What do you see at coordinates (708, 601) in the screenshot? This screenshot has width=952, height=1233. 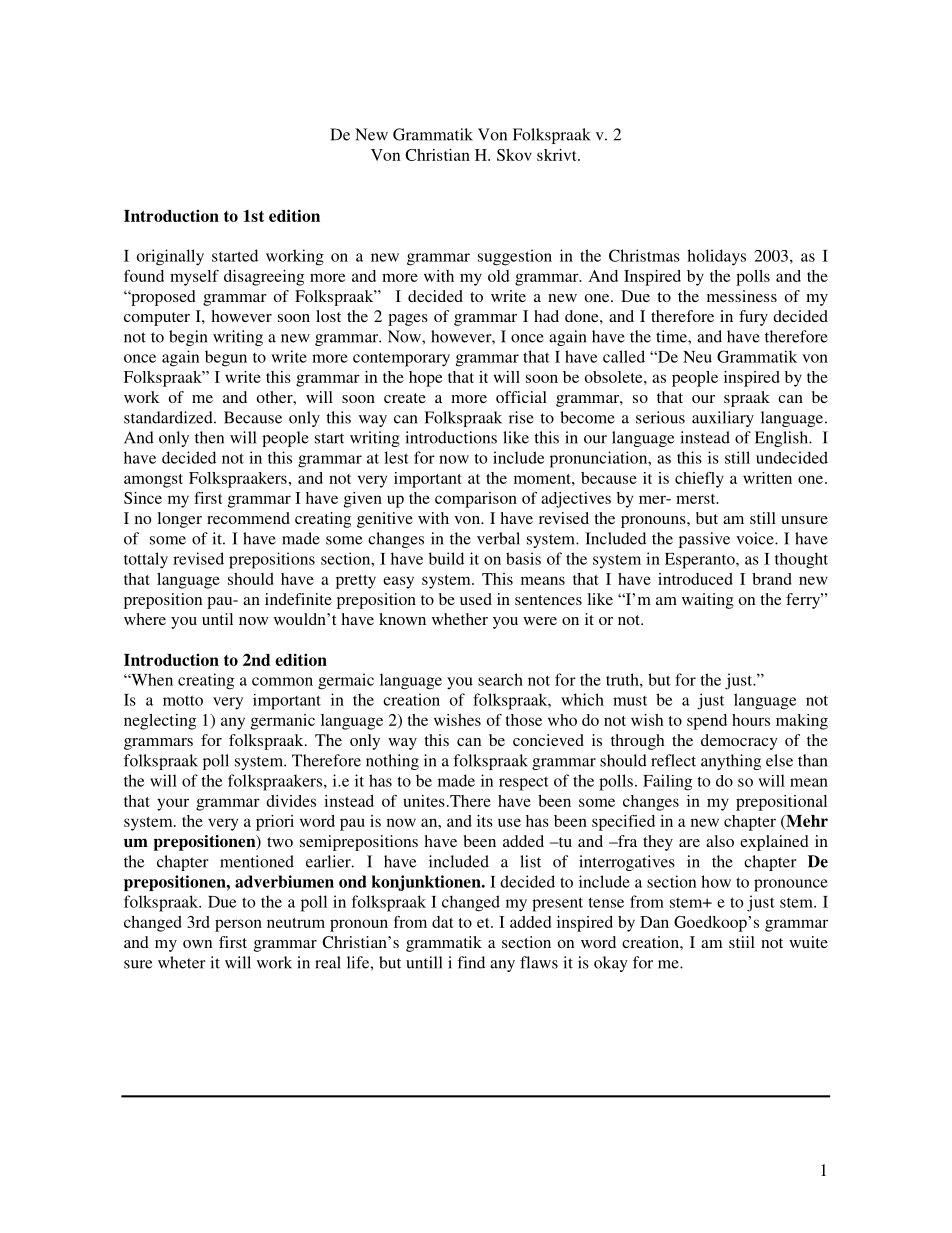 I see `waiting` at bounding box center [708, 601].
